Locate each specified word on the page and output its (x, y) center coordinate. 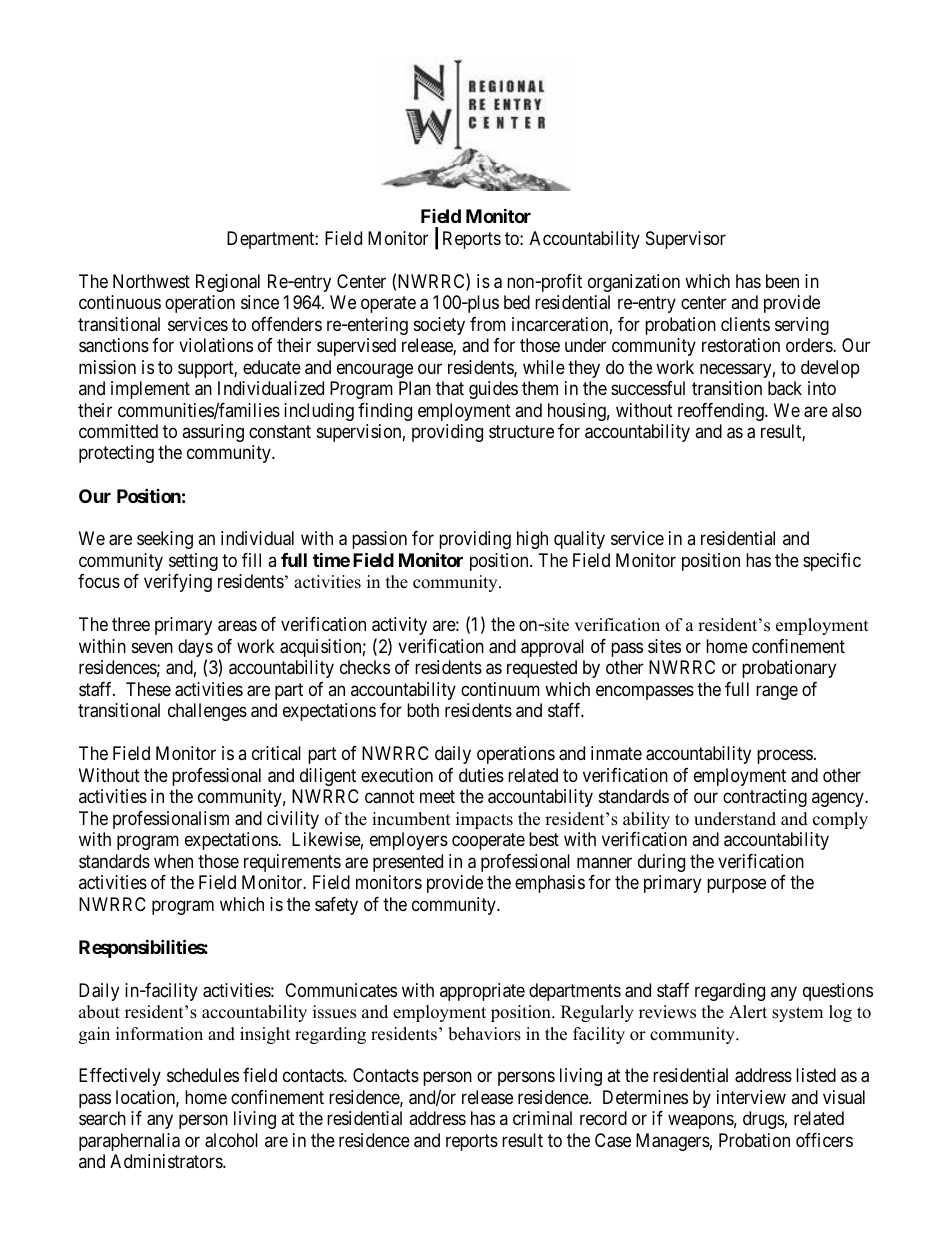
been (782, 281)
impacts (484, 820)
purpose (736, 886)
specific (832, 562)
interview (751, 1097)
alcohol (231, 1140)
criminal (542, 1118)
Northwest (151, 281)
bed (517, 302)
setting (193, 562)
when (173, 861)
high (532, 540)
